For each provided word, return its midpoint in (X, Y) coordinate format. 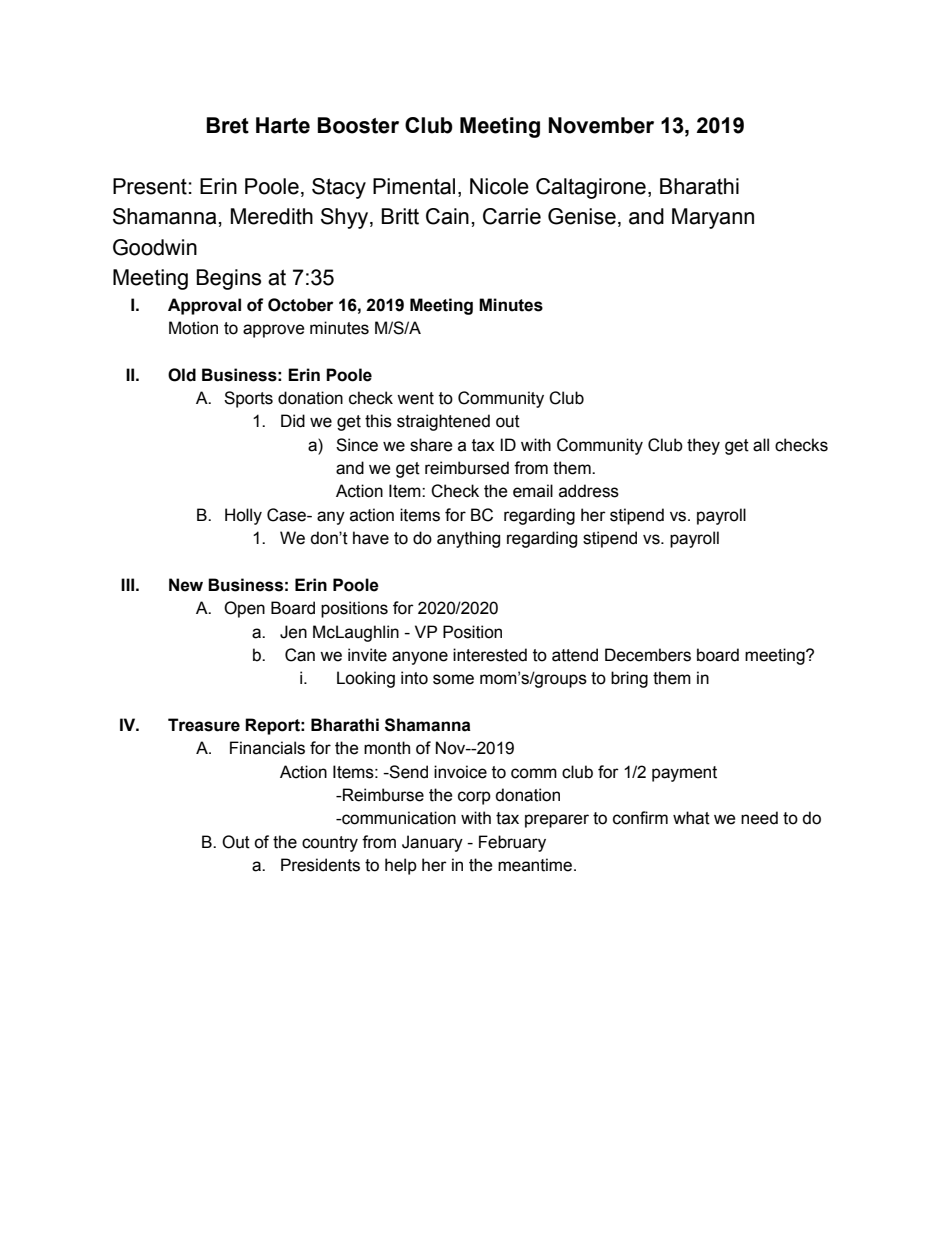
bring (629, 679)
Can (300, 655)
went (415, 398)
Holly (243, 516)
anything (468, 539)
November (601, 125)
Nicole (499, 186)
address (589, 491)
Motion (193, 328)
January (432, 843)
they (703, 446)
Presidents (320, 865)
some (453, 679)
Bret (227, 125)
